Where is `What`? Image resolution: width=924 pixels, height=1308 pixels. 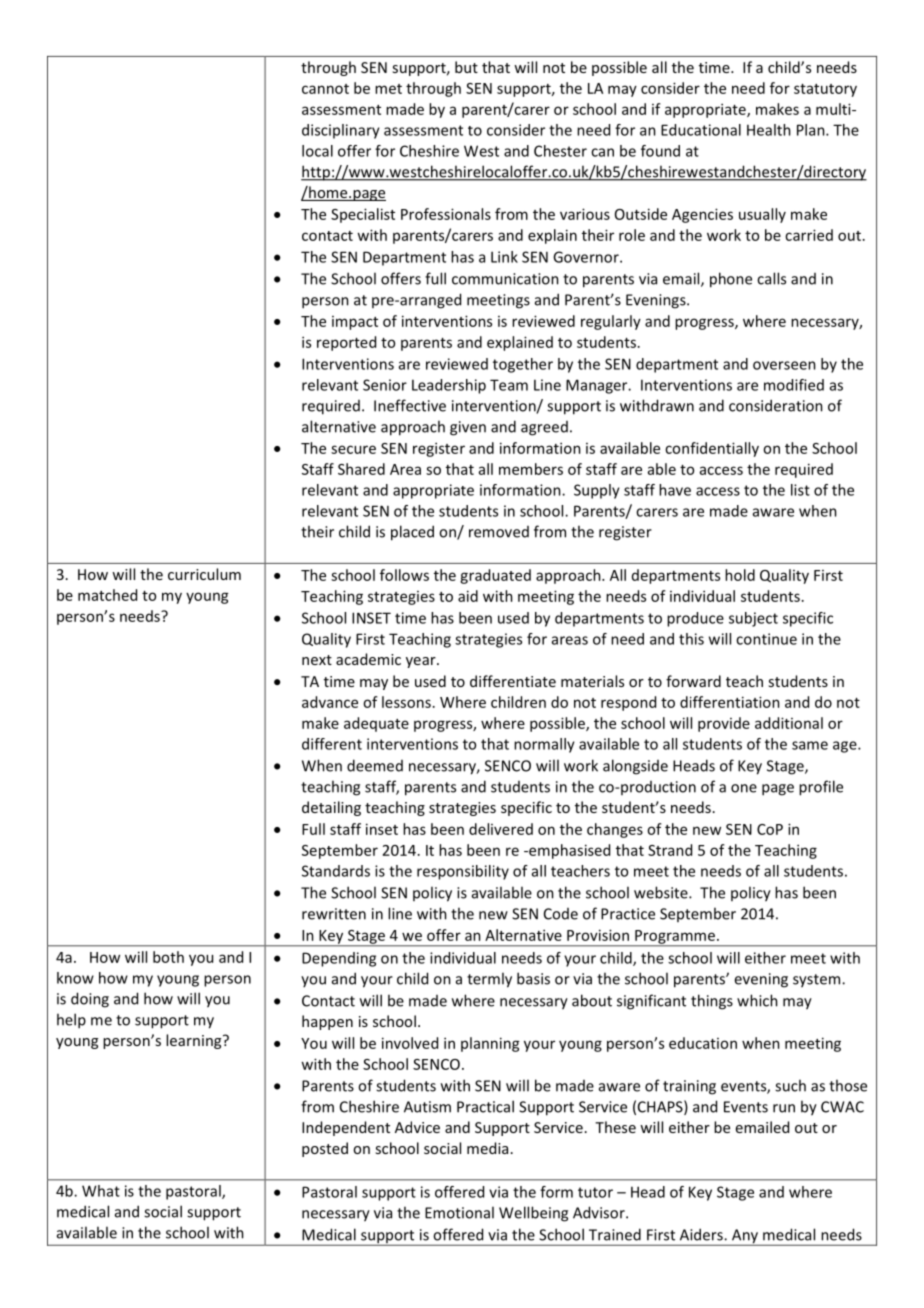
What is located at coordinates (101, 1191).
